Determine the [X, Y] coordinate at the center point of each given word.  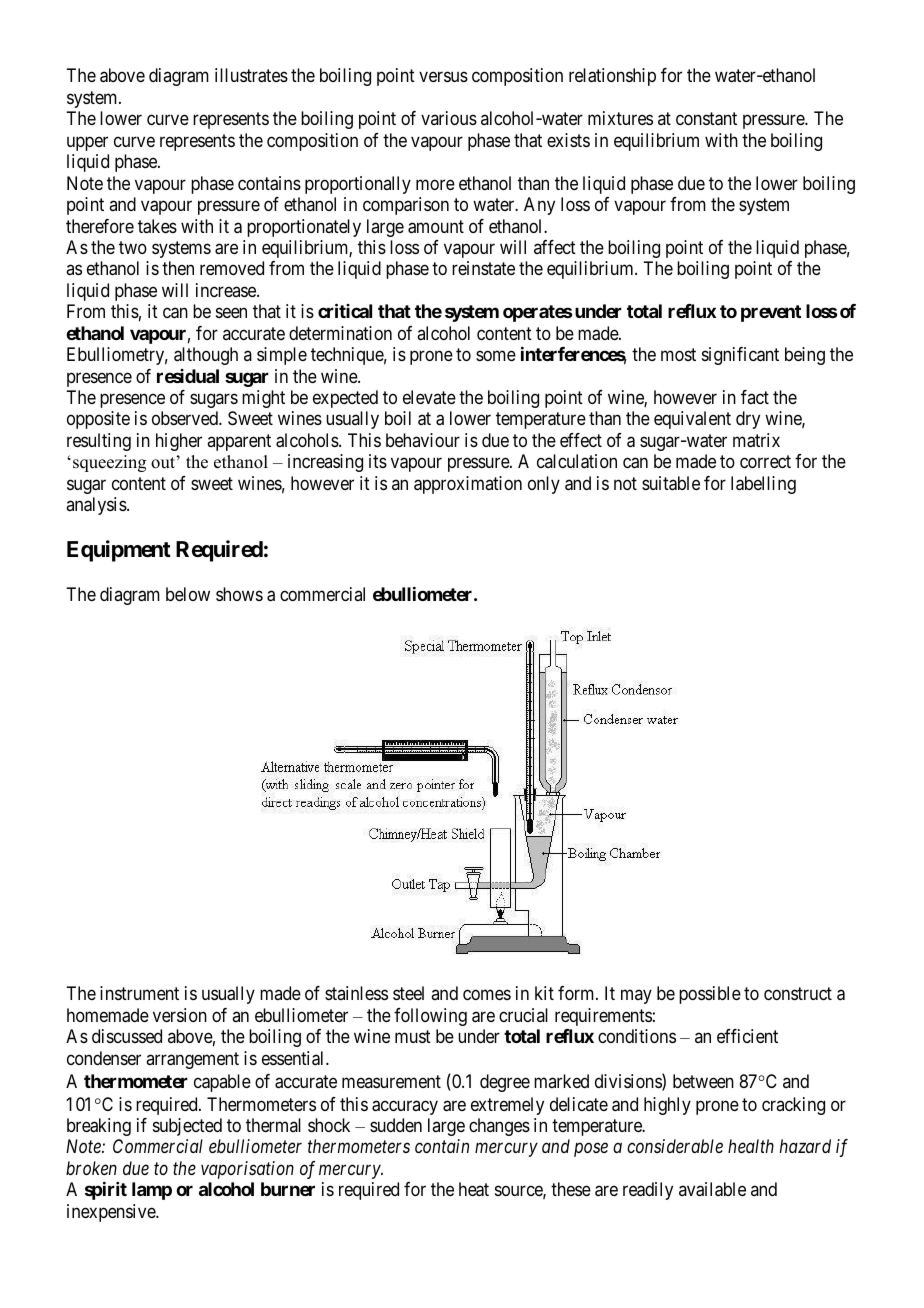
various [449, 118]
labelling [763, 485]
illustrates [251, 75]
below [188, 594]
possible [710, 995]
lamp [152, 1191]
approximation [468, 485]
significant [740, 356]
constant [706, 119]
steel [408, 993]
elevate [429, 397]
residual [188, 376]
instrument [139, 993]
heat [474, 1189]
